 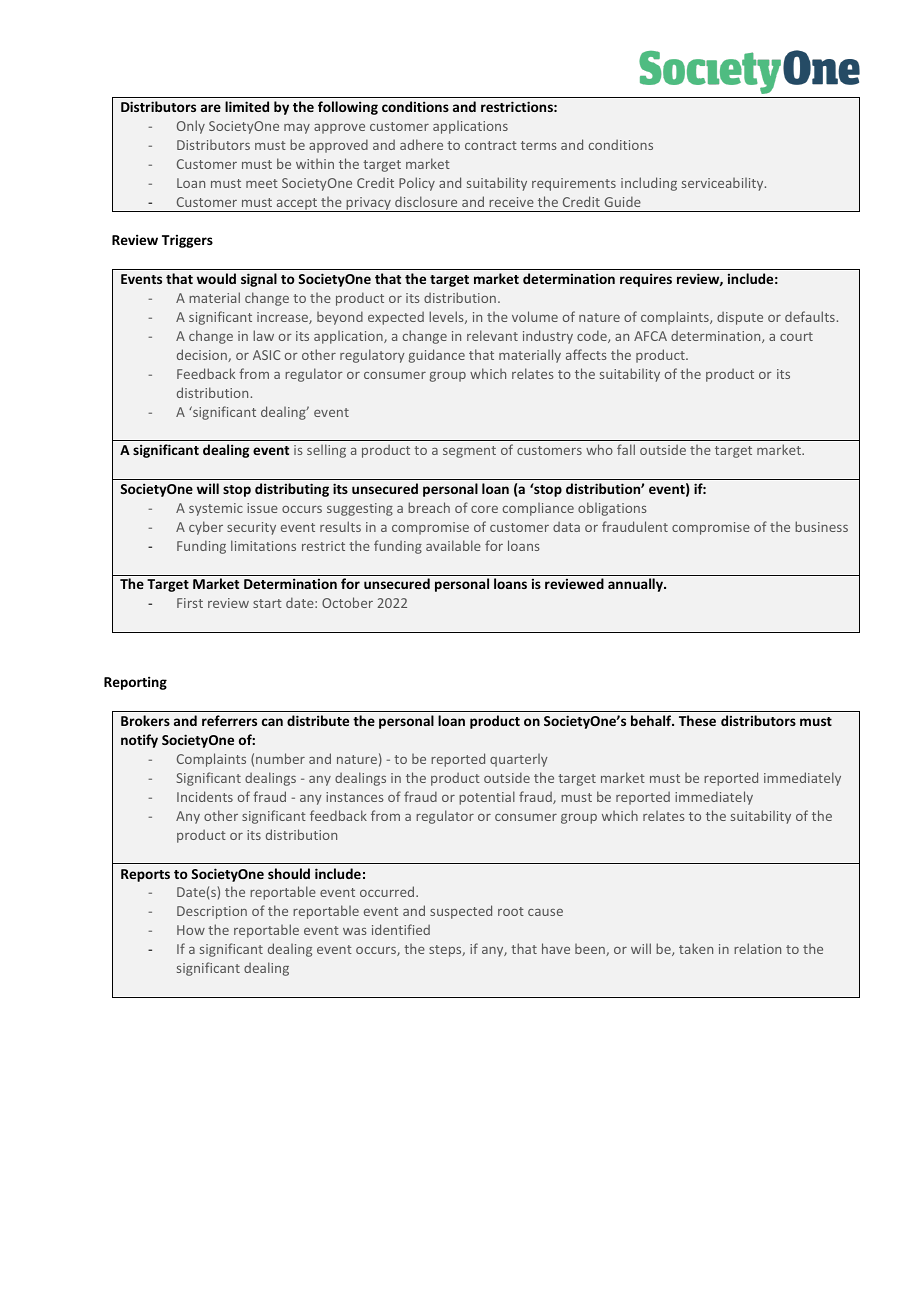 What do you see at coordinates (212, 912) in the screenshot?
I see `Description` at bounding box center [212, 912].
